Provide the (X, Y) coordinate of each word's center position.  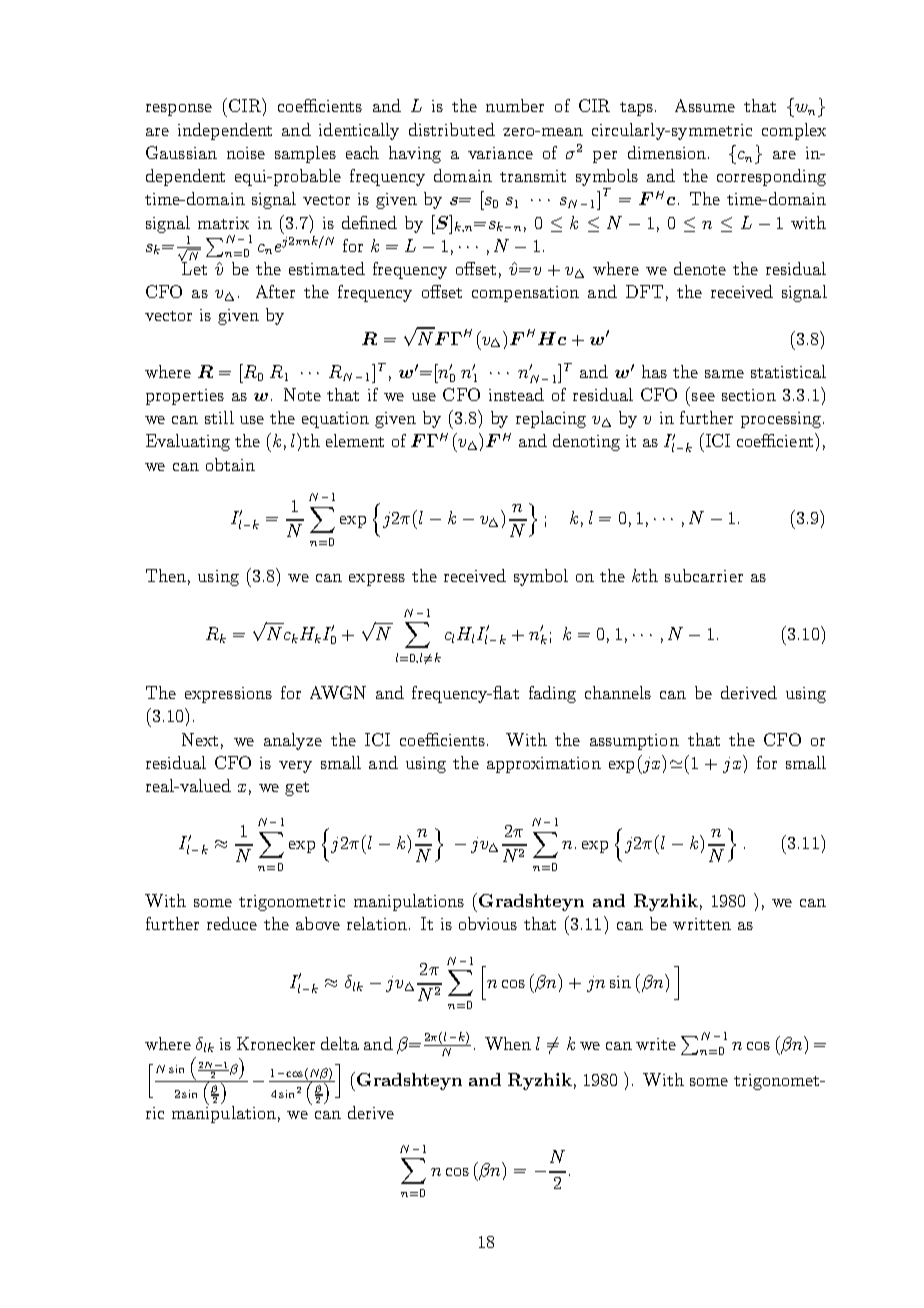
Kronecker (276, 1043)
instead (516, 394)
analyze (293, 741)
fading (552, 694)
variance (500, 153)
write (656, 1044)
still (219, 417)
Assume (705, 105)
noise (246, 153)
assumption (634, 742)
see (703, 397)
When (508, 1043)
